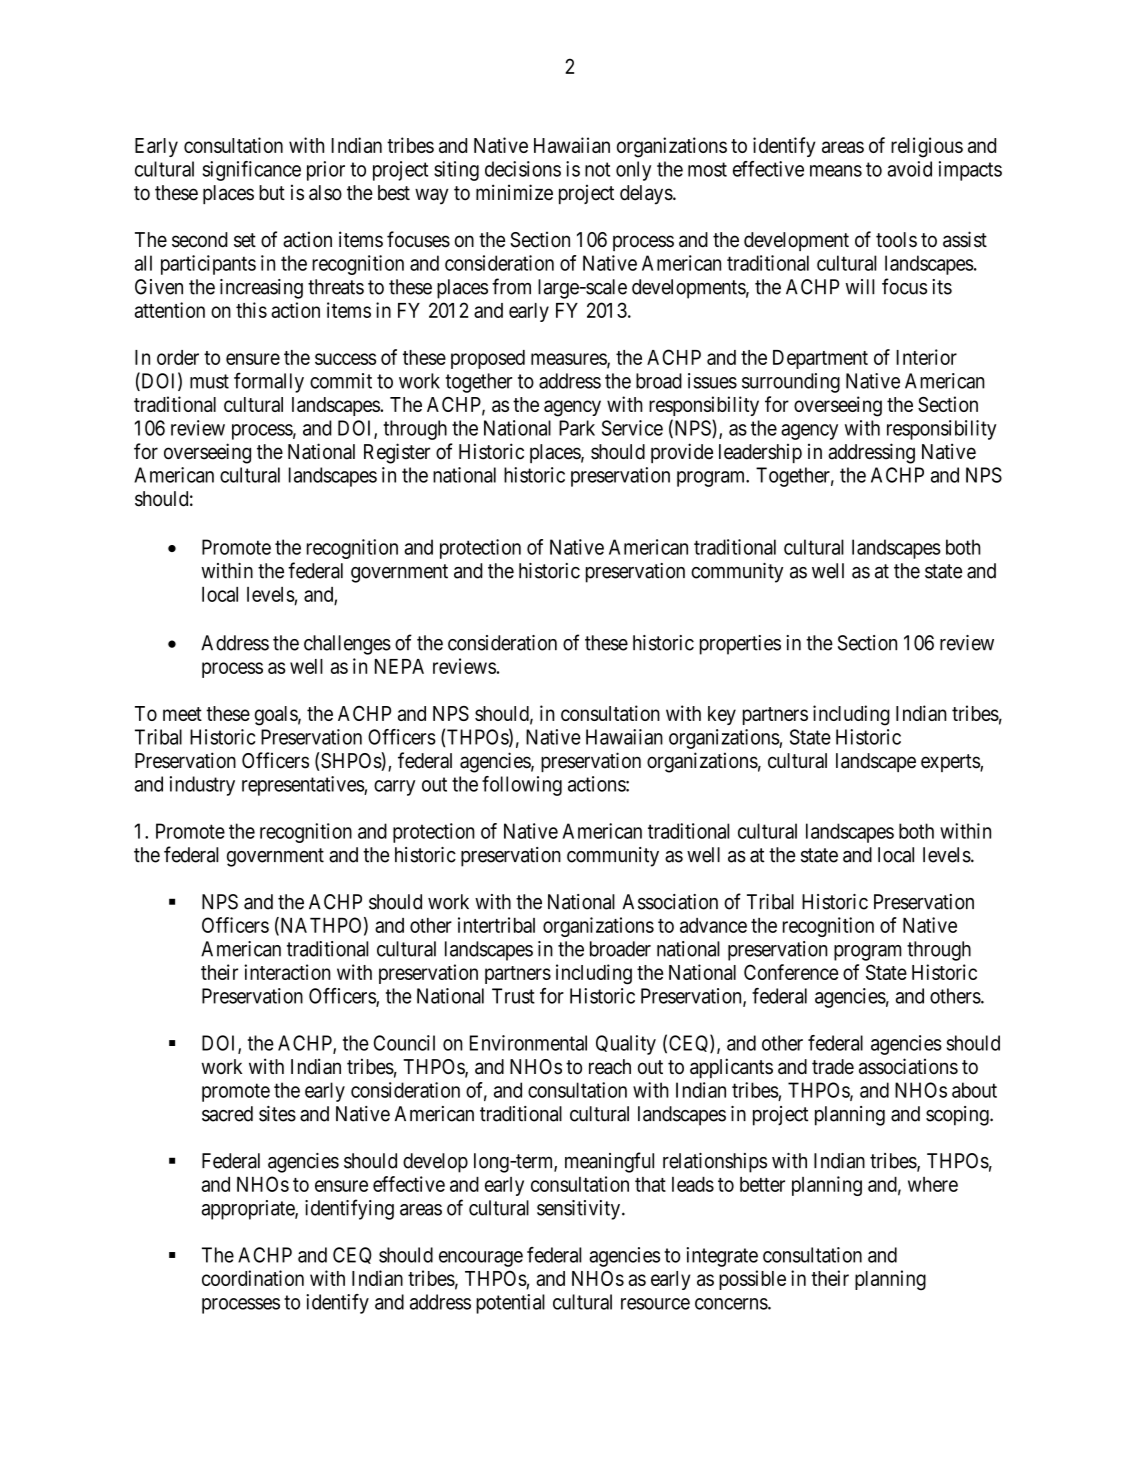 The image size is (1139, 1474). What do you see at coordinates (910, 169) in the screenshot?
I see `avoid` at bounding box center [910, 169].
